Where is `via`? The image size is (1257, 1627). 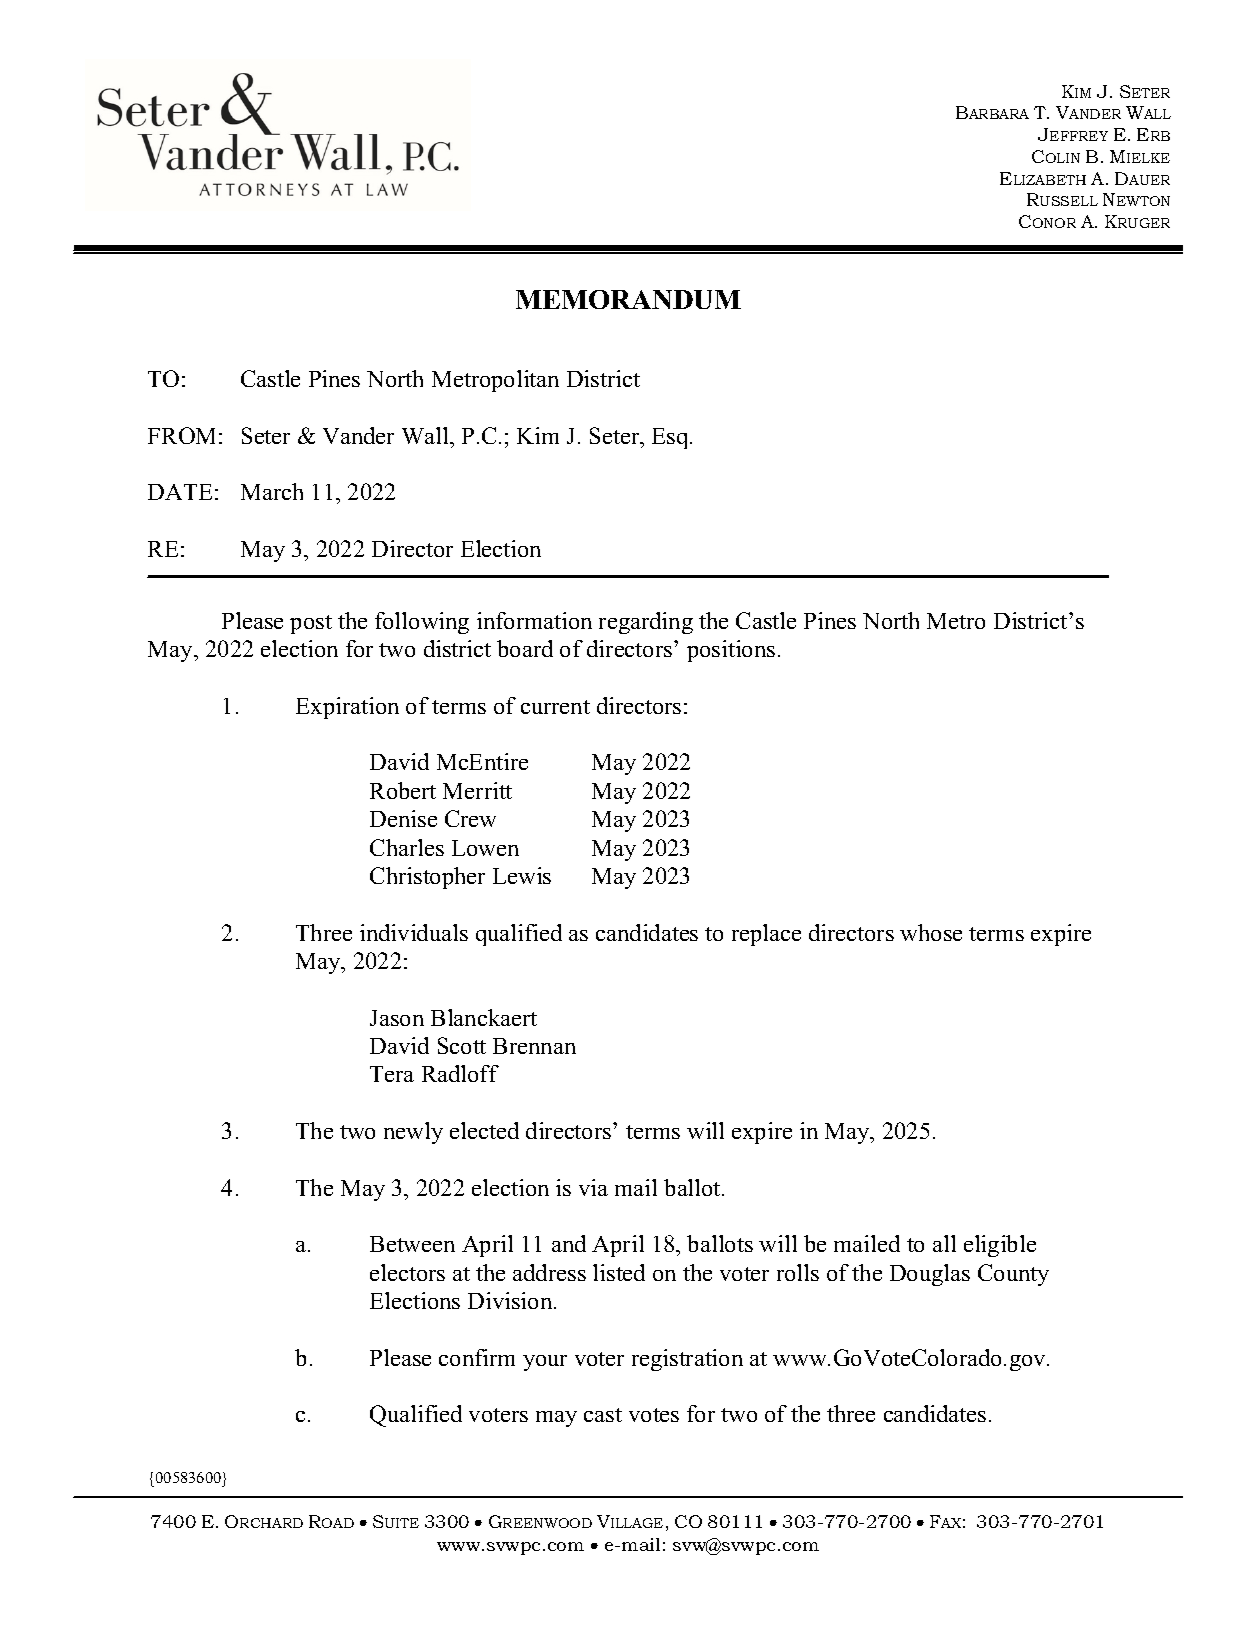 via is located at coordinates (593, 1187).
